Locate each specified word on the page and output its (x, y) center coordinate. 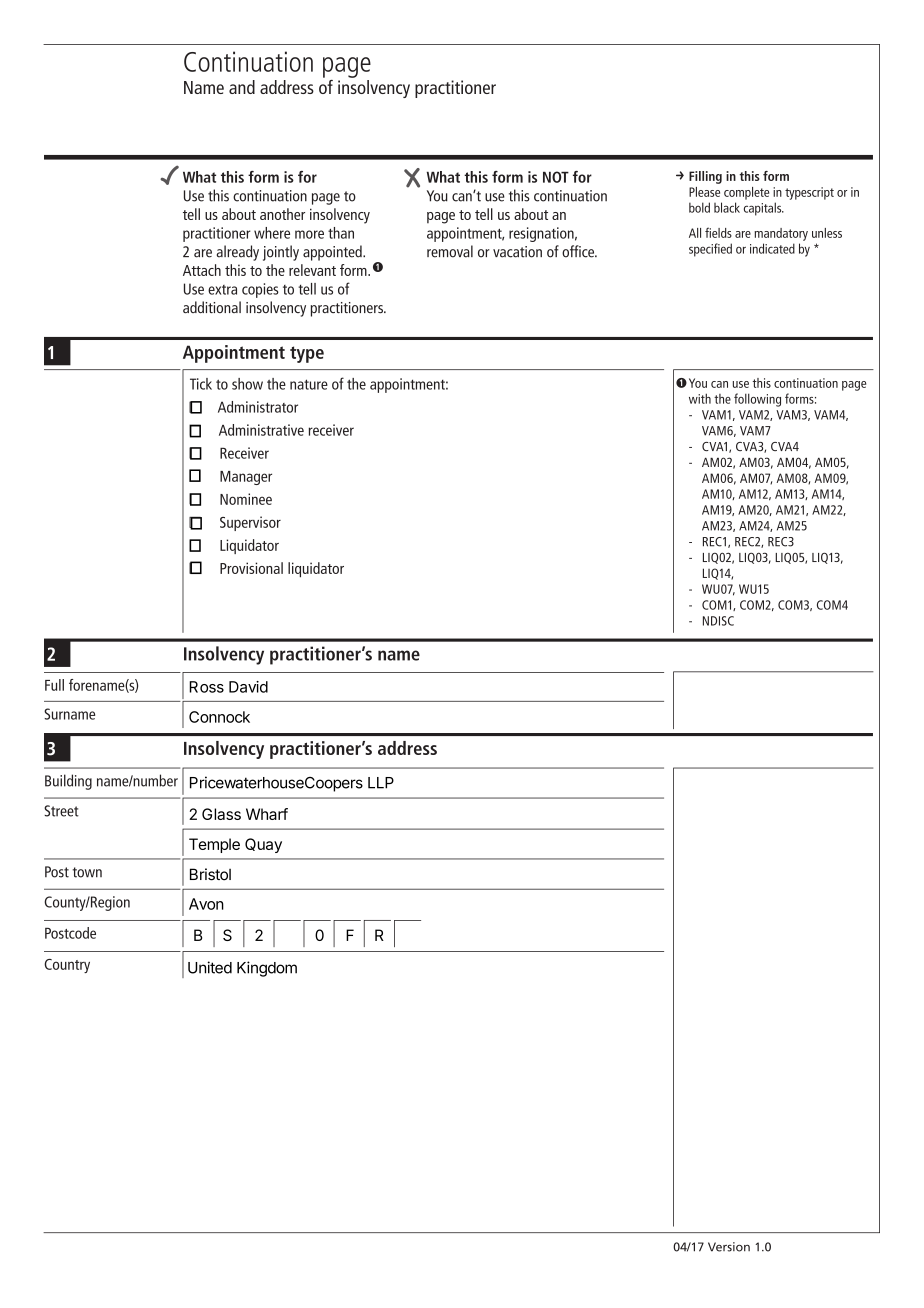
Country (67, 966)
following (757, 400)
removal (450, 251)
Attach (202, 270)
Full (54, 685)
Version (729, 1247)
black (727, 207)
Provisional (251, 568)
